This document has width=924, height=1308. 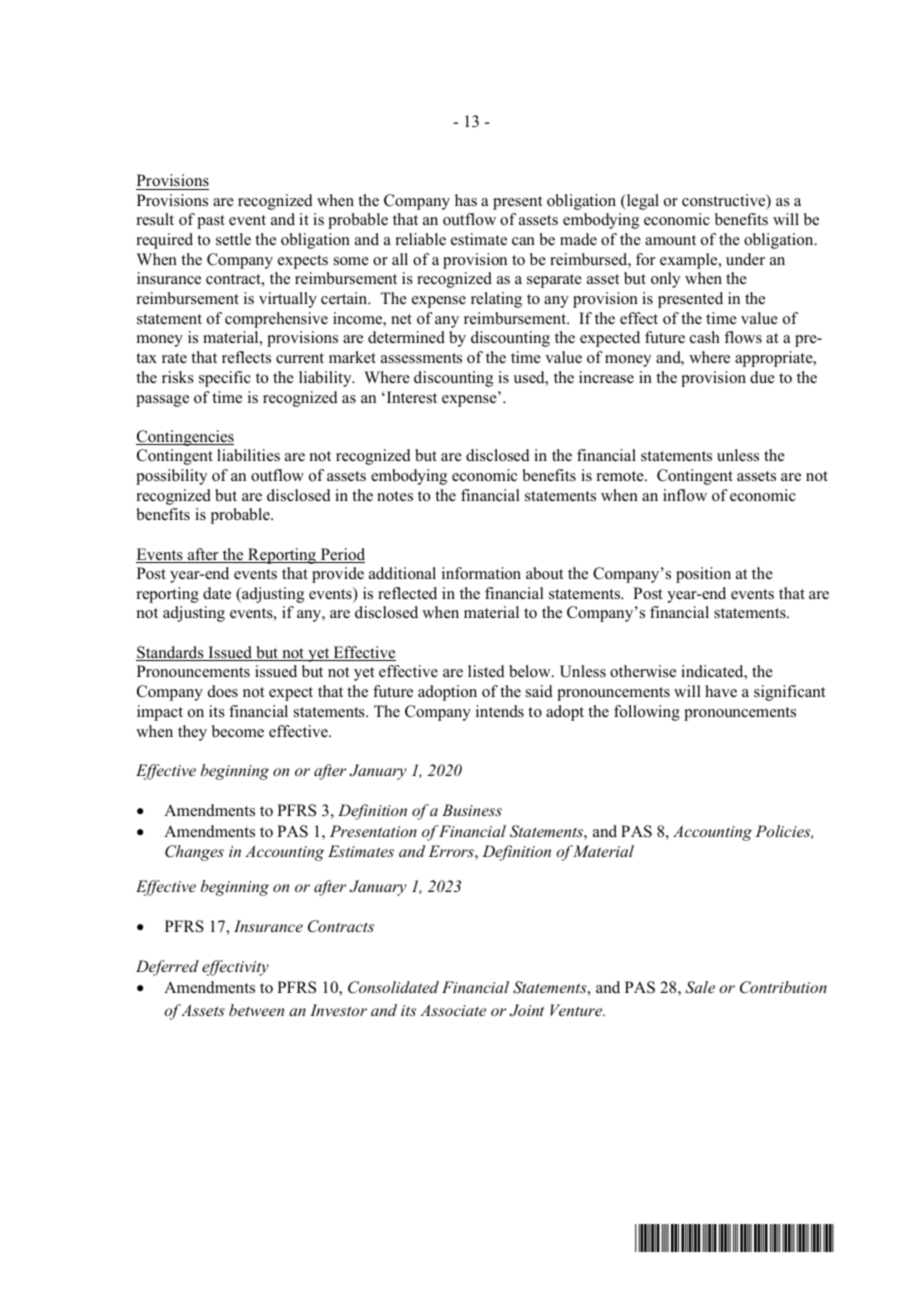 I want to click on Associate, so click(x=453, y=1010).
